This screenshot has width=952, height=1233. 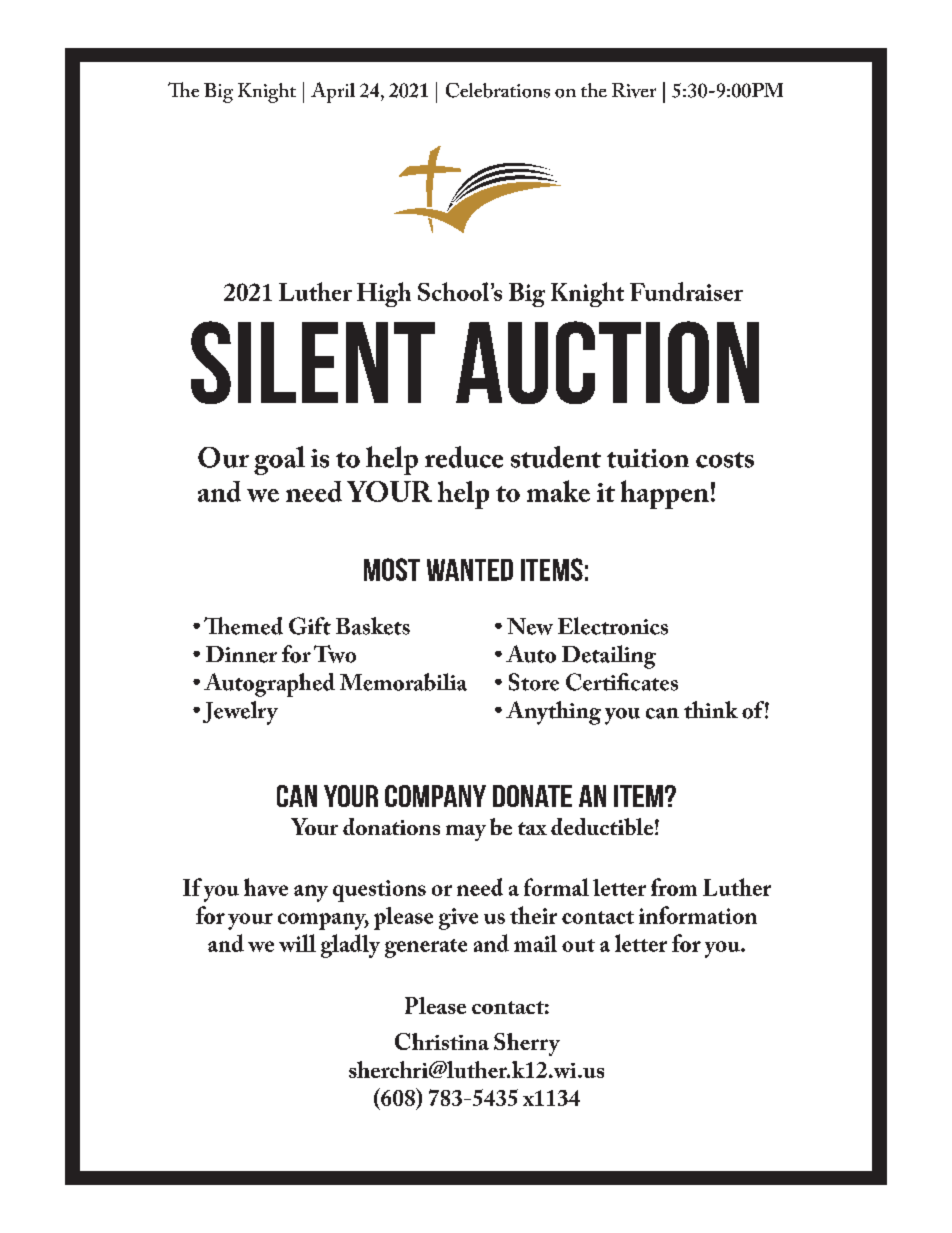 What do you see at coordinates (534, 682) in the screenshot?
I see `Store` at bounding box center [534, 682].
